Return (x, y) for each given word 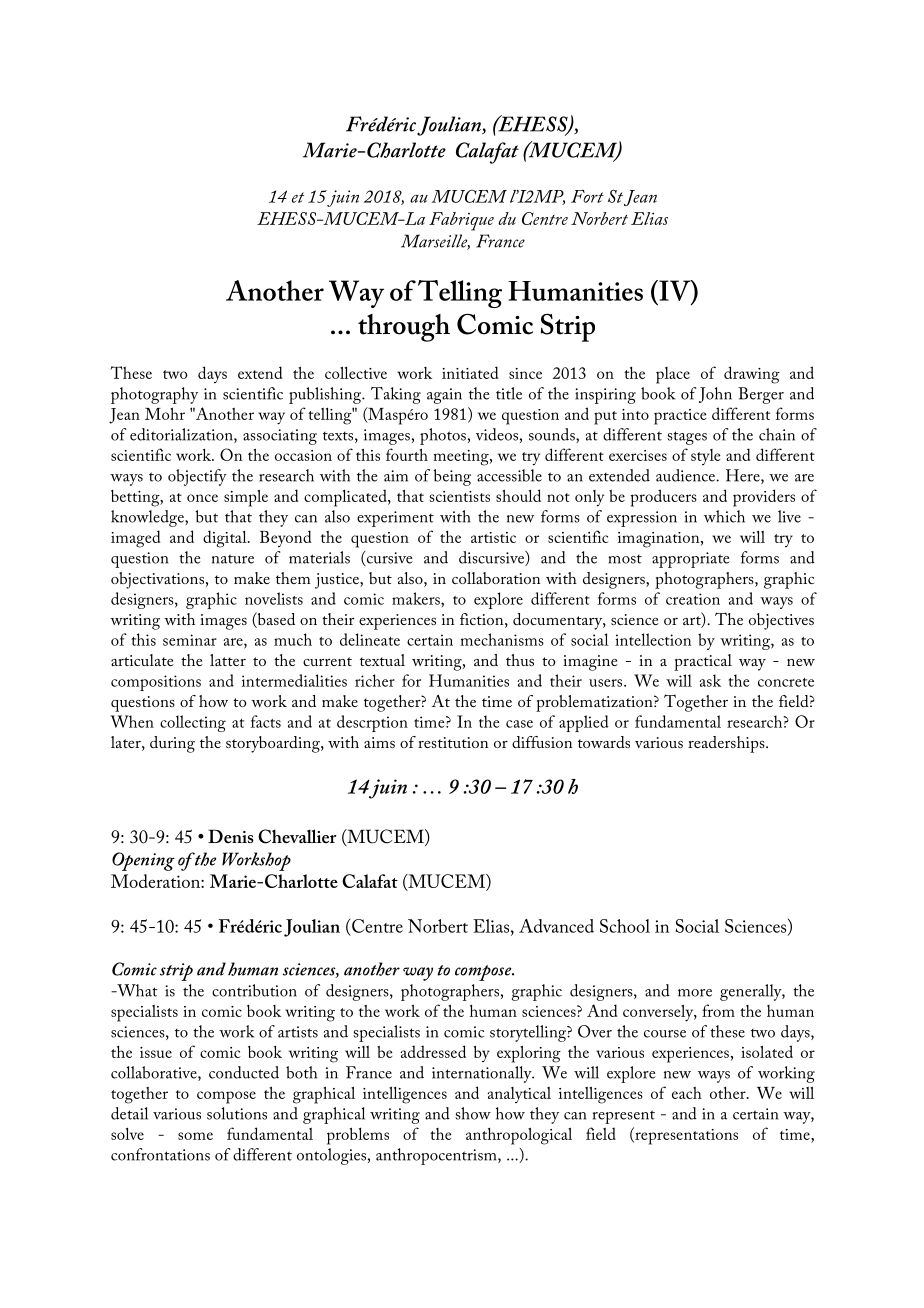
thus (520, 660)
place (673, 375)
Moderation (156, 881)
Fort (587, 196)
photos (443, 436)
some (195, 1136)
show (473, 1113)
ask (710, 680)
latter (228, 660)
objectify (197, 477)
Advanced (556, 926)
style (705, 457)
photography (154, 395)
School (625, 926)
